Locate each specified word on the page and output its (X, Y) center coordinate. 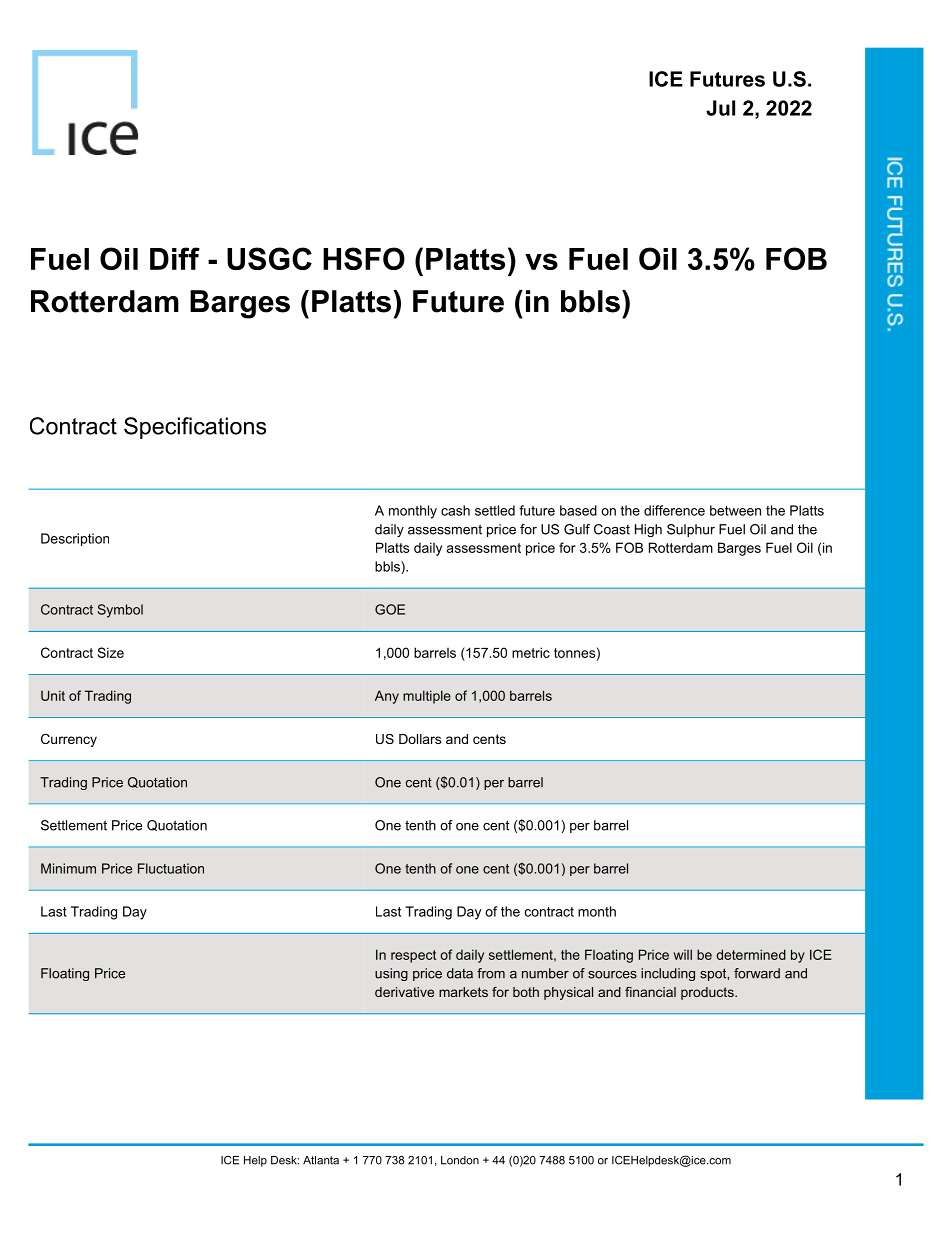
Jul (720, 108)
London (460, 1160)
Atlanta (321, 1160)
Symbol (120, 611)
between (735, 510)
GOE (390, 609)
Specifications (195, 428)
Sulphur (691, 530)
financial (650, 992)
